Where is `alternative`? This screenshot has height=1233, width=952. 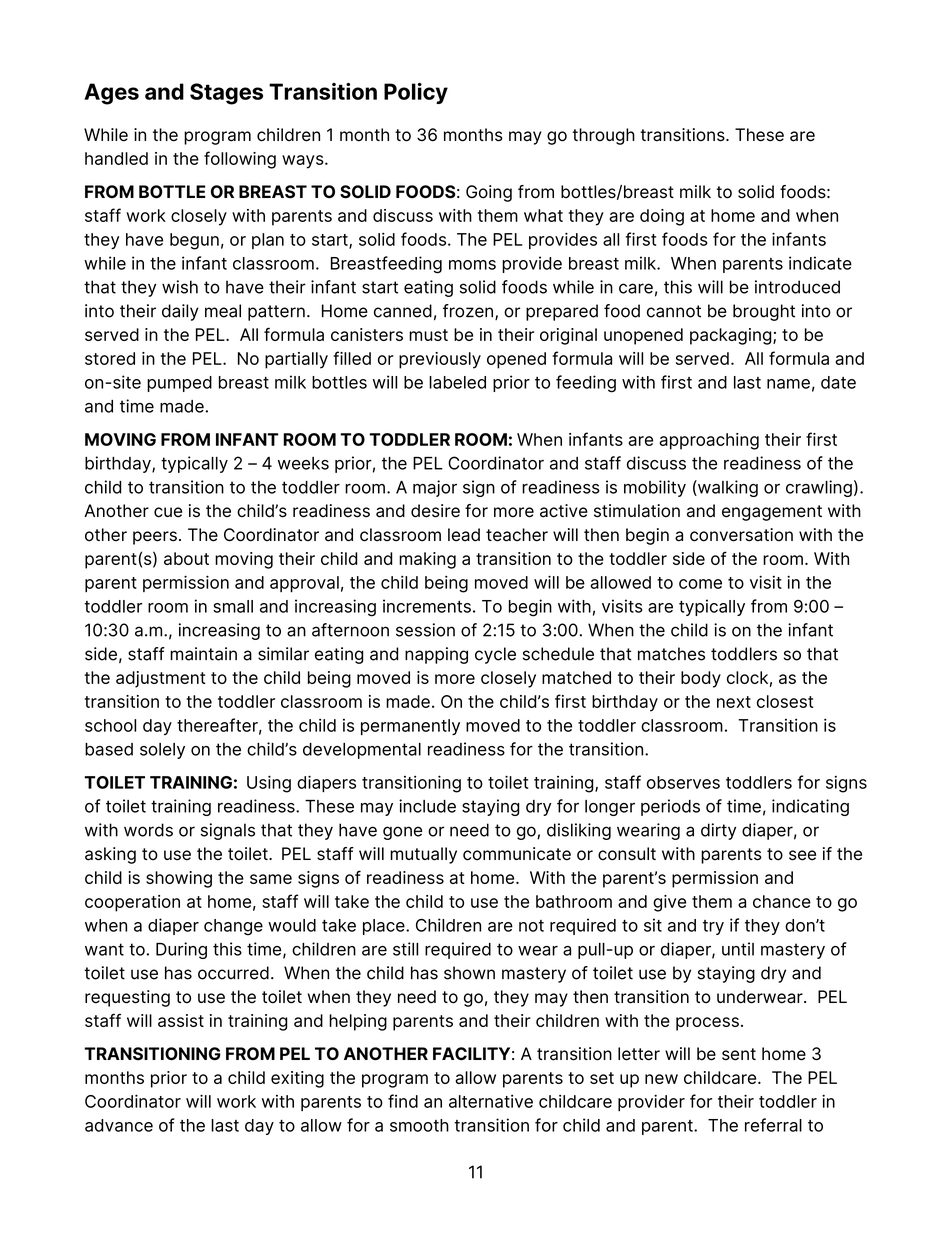
alternative is located at coordinates (491, 1101).
